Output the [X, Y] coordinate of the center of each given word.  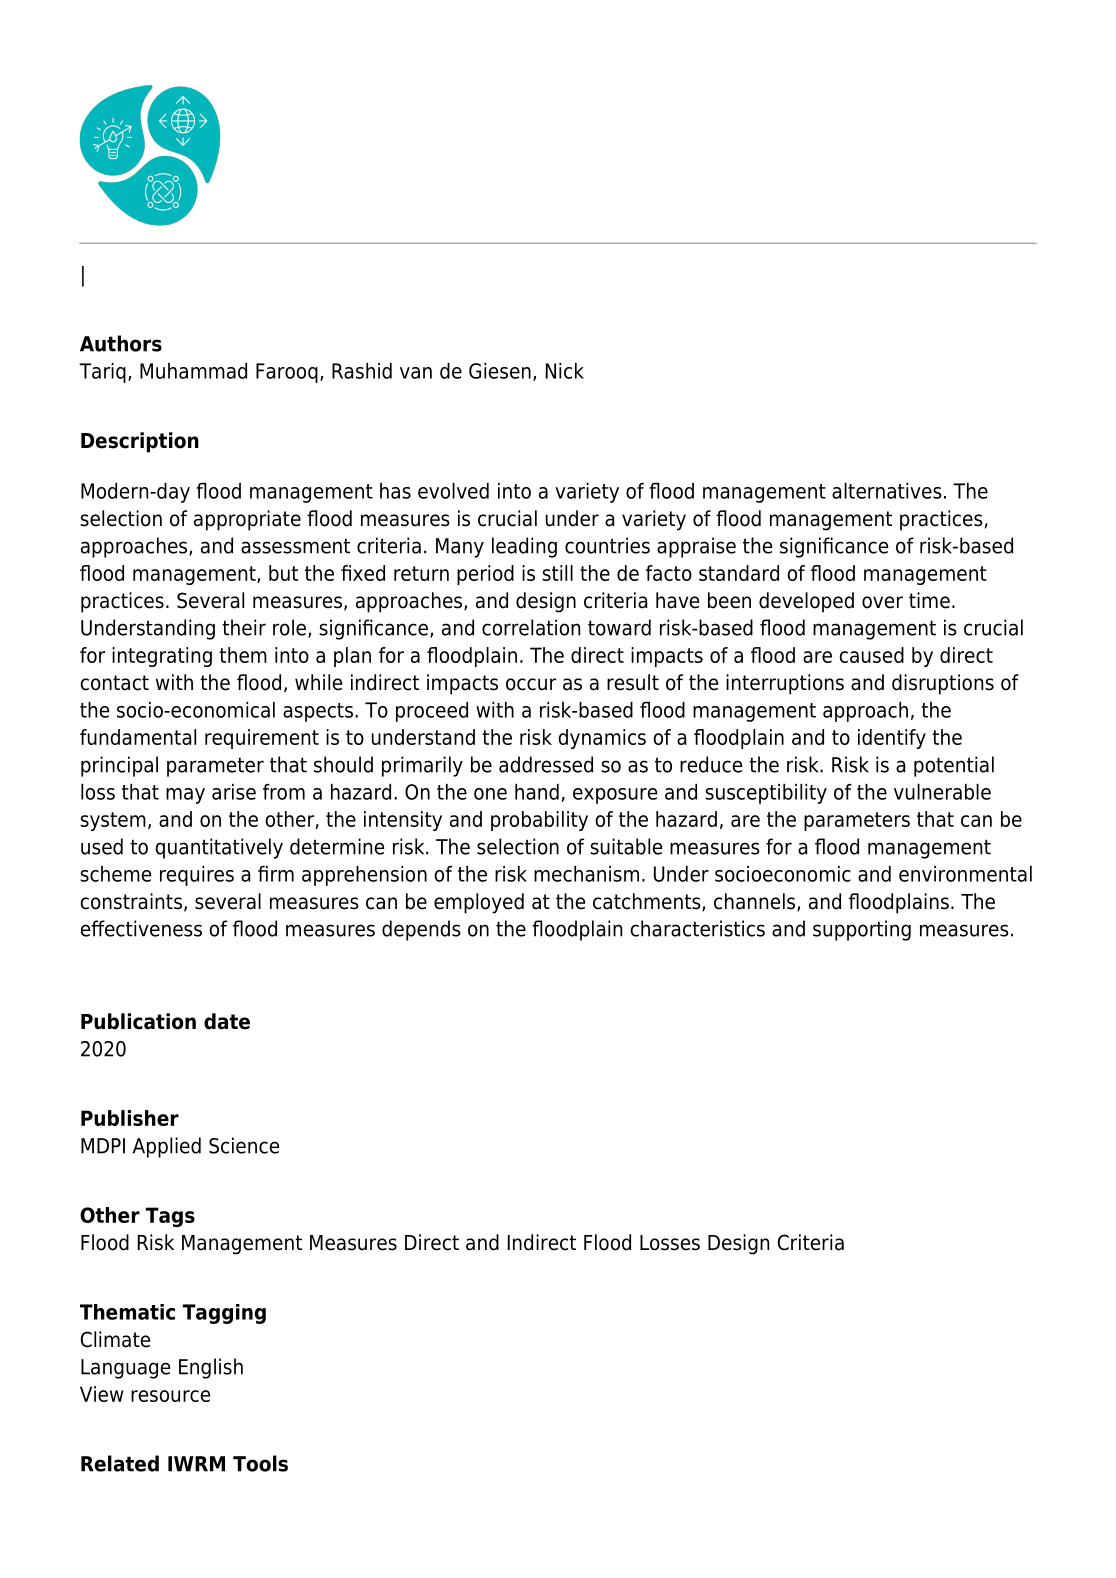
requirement [262, 739]
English [211, 1368]
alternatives [887, 491]
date [227, 1021]
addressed [546, 764]
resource [170, 1396]
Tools [260, 1463]
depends [421, 930]
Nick [565, 371]
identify [892, 739]
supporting [862, 930]
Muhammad [193, 371]
